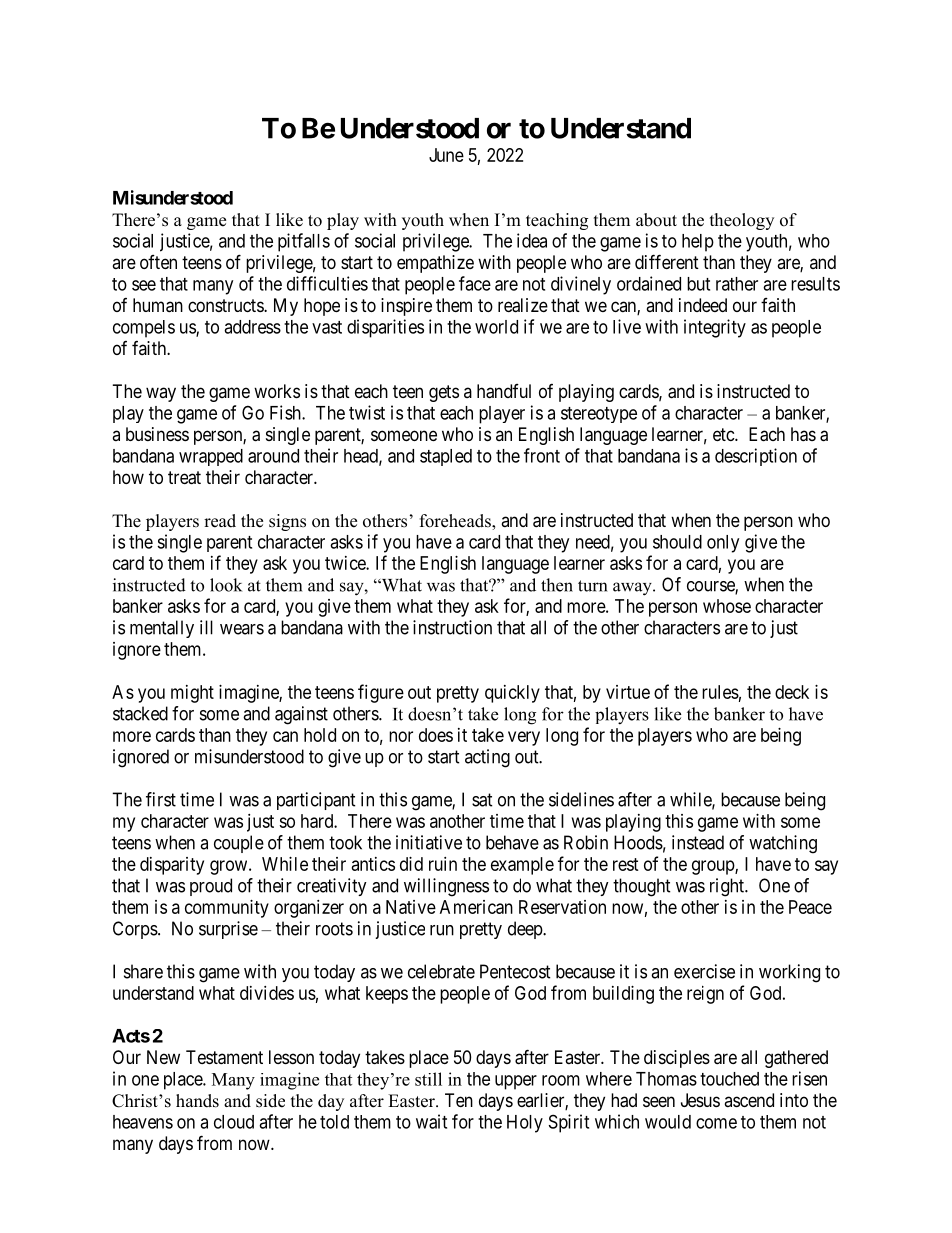  I want to click on June, so click(446, 155).
